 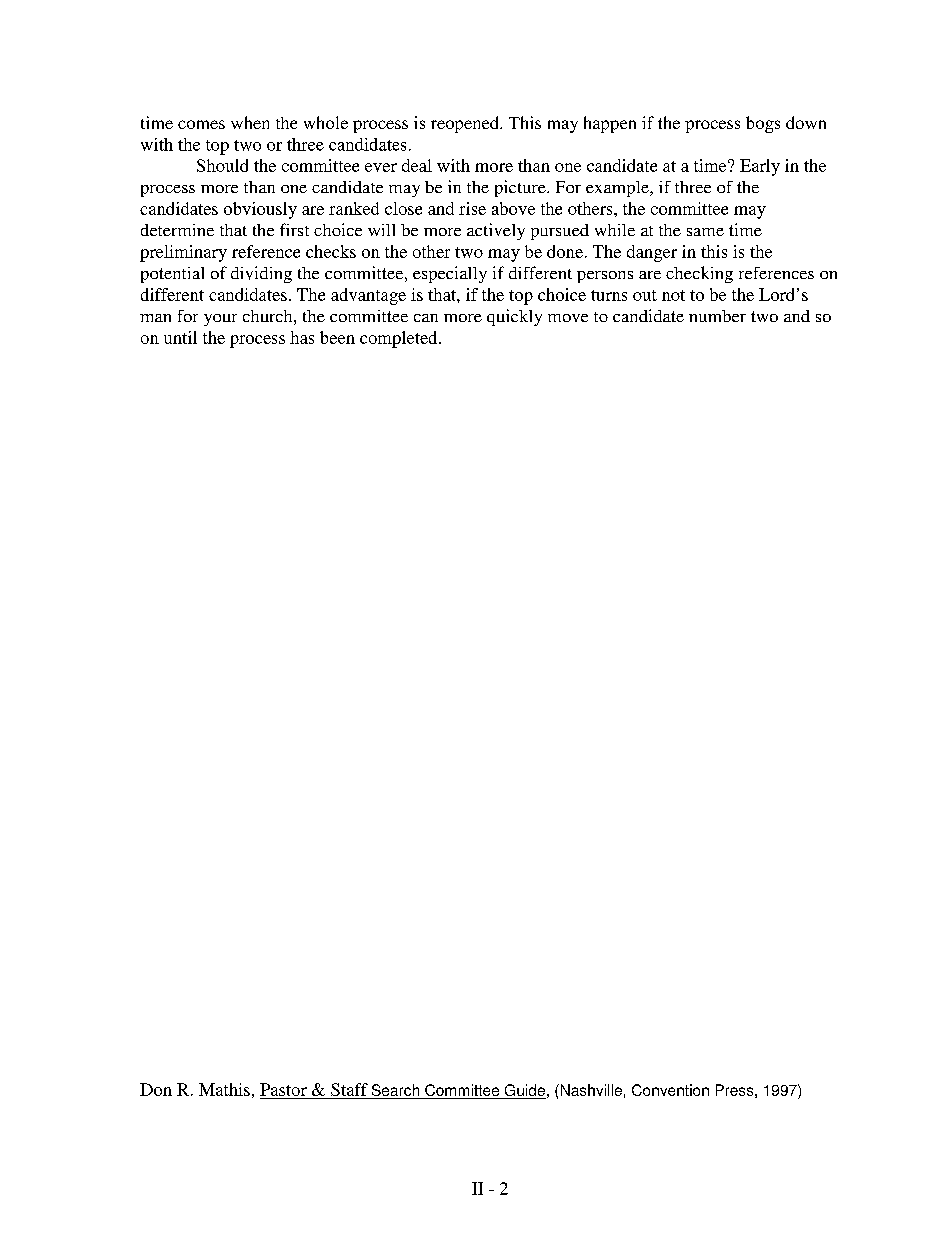 I want to click on Search, so click(x=395, y=1091).
